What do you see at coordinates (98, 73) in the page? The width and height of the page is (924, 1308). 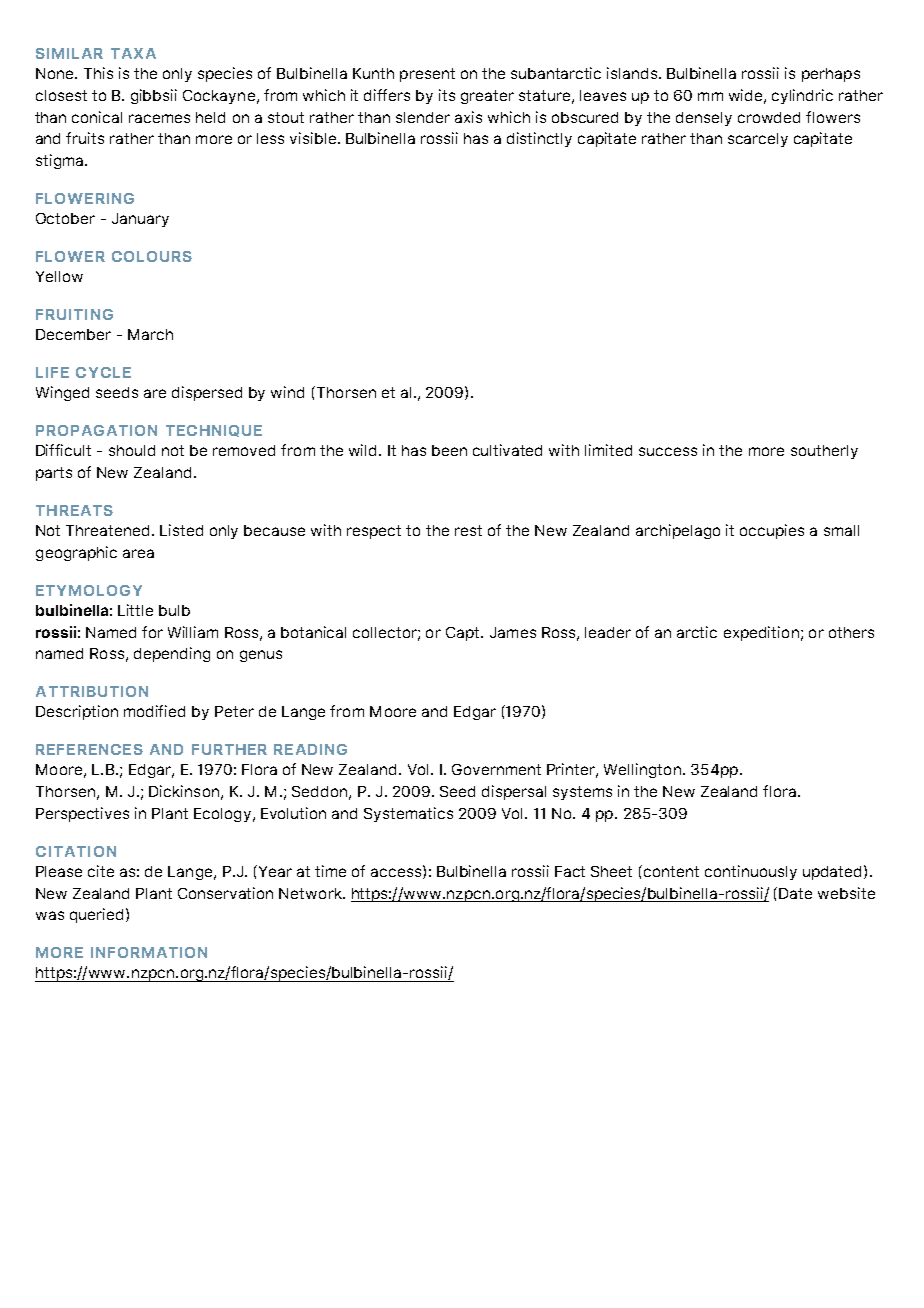 I see `This` at bounding box center [98, 73].
